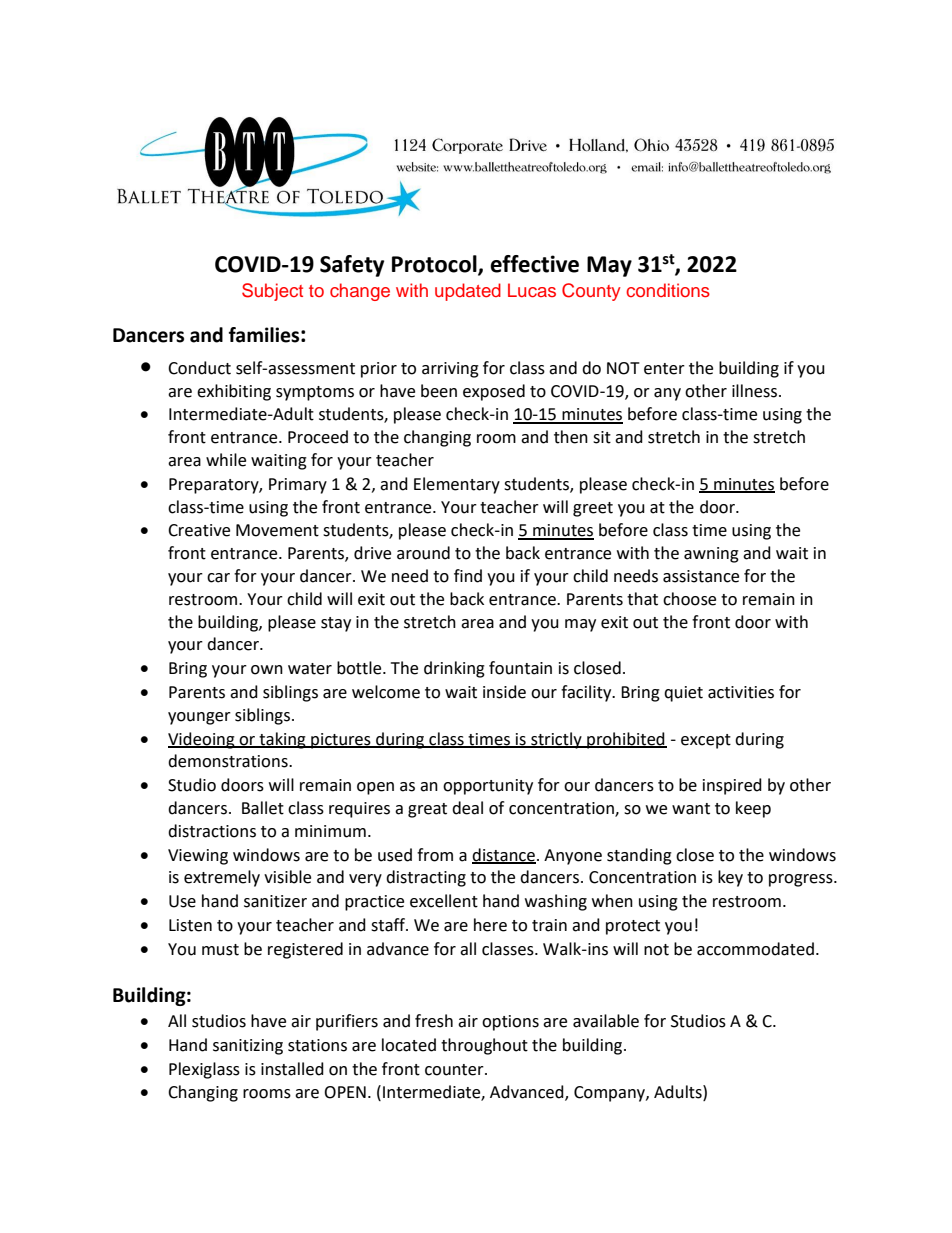 The image size is (952, 1233). I want to click on taking, so click(282, 740).
